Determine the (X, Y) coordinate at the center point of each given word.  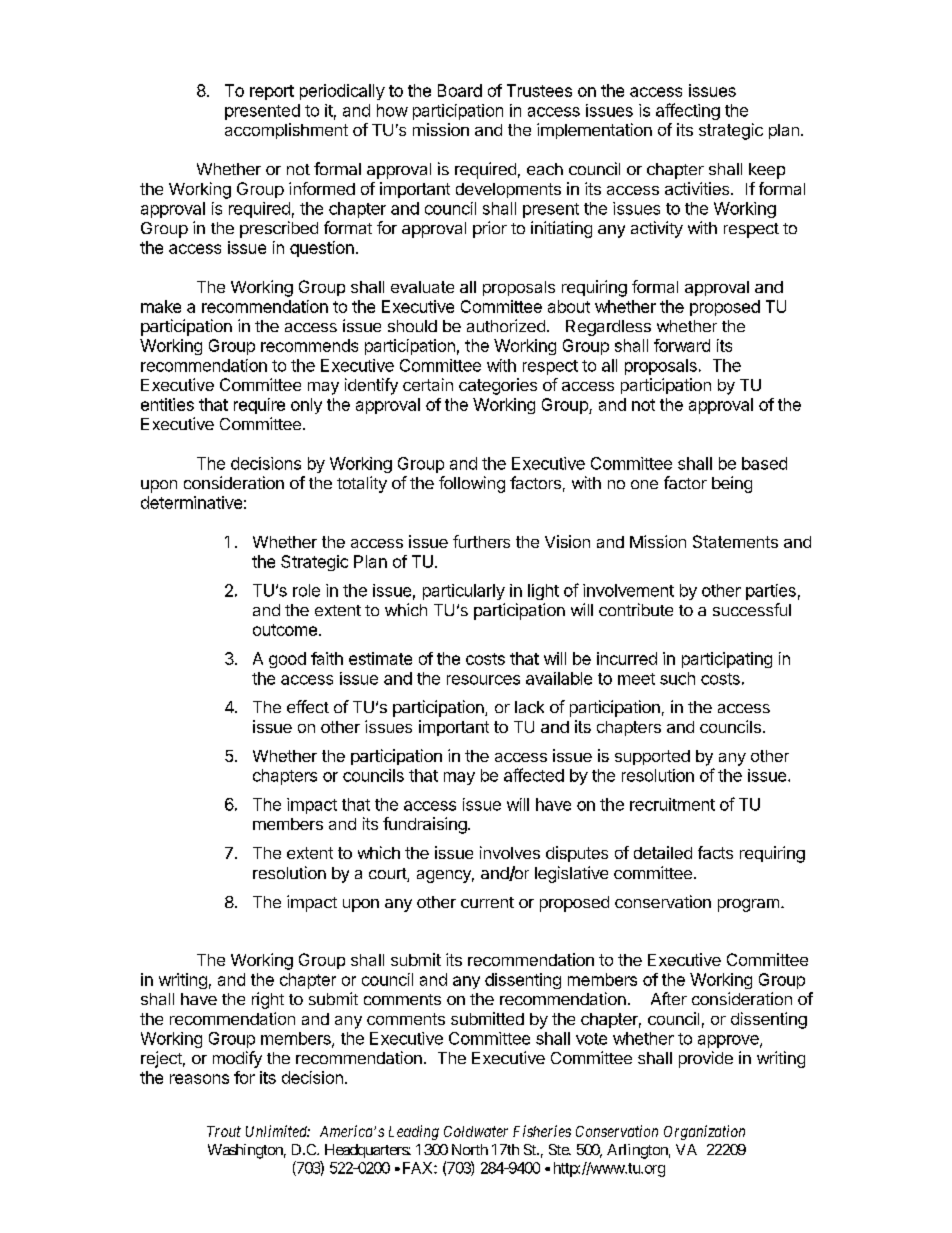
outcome (285, 630)
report (272, 92)
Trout (224, 1131)
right (268, 1000)
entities (167, 404)
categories (498, 386)
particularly (464, 592)
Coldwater (476, 1131)
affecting (688, 111)
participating (727, 660)
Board (460, 90)
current (487, 902)
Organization (704, 1132)
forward (682, 345)
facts (715, 852)
